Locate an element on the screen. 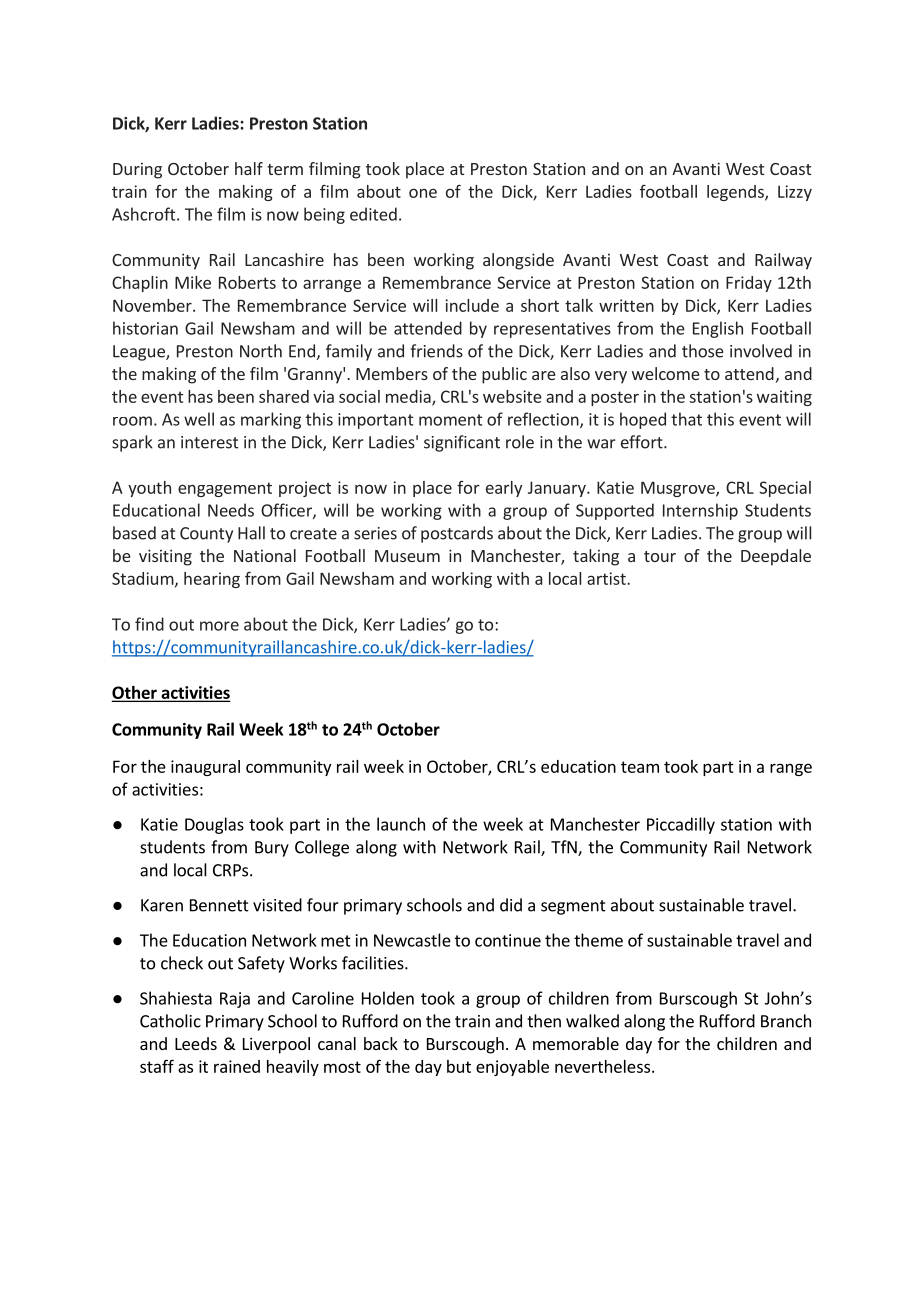 The image size is (924, 1308). but is located at coordinates (459, 1066).
